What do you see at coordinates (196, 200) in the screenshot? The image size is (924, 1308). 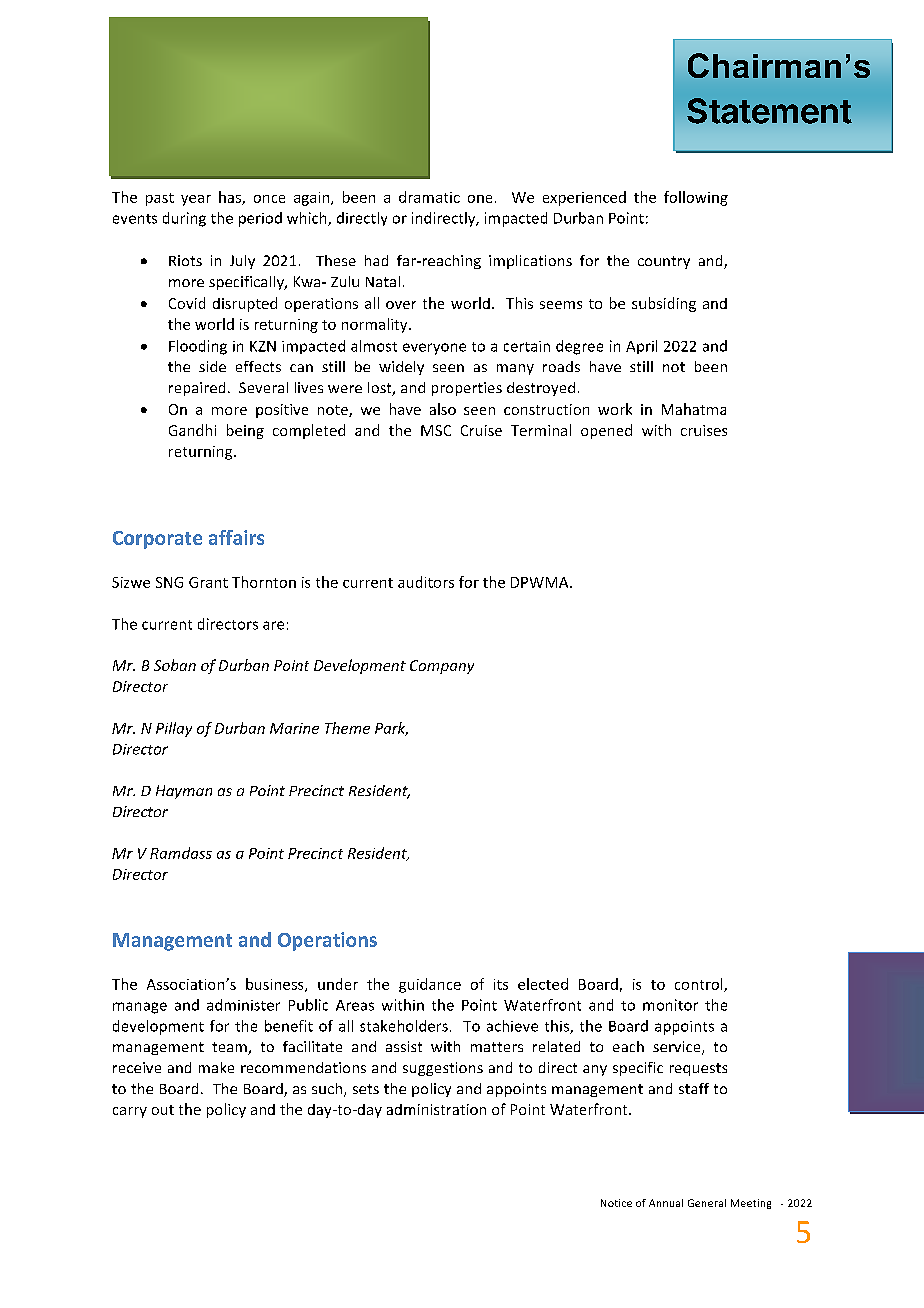 I see `year` at bounding box center [196, 200].
